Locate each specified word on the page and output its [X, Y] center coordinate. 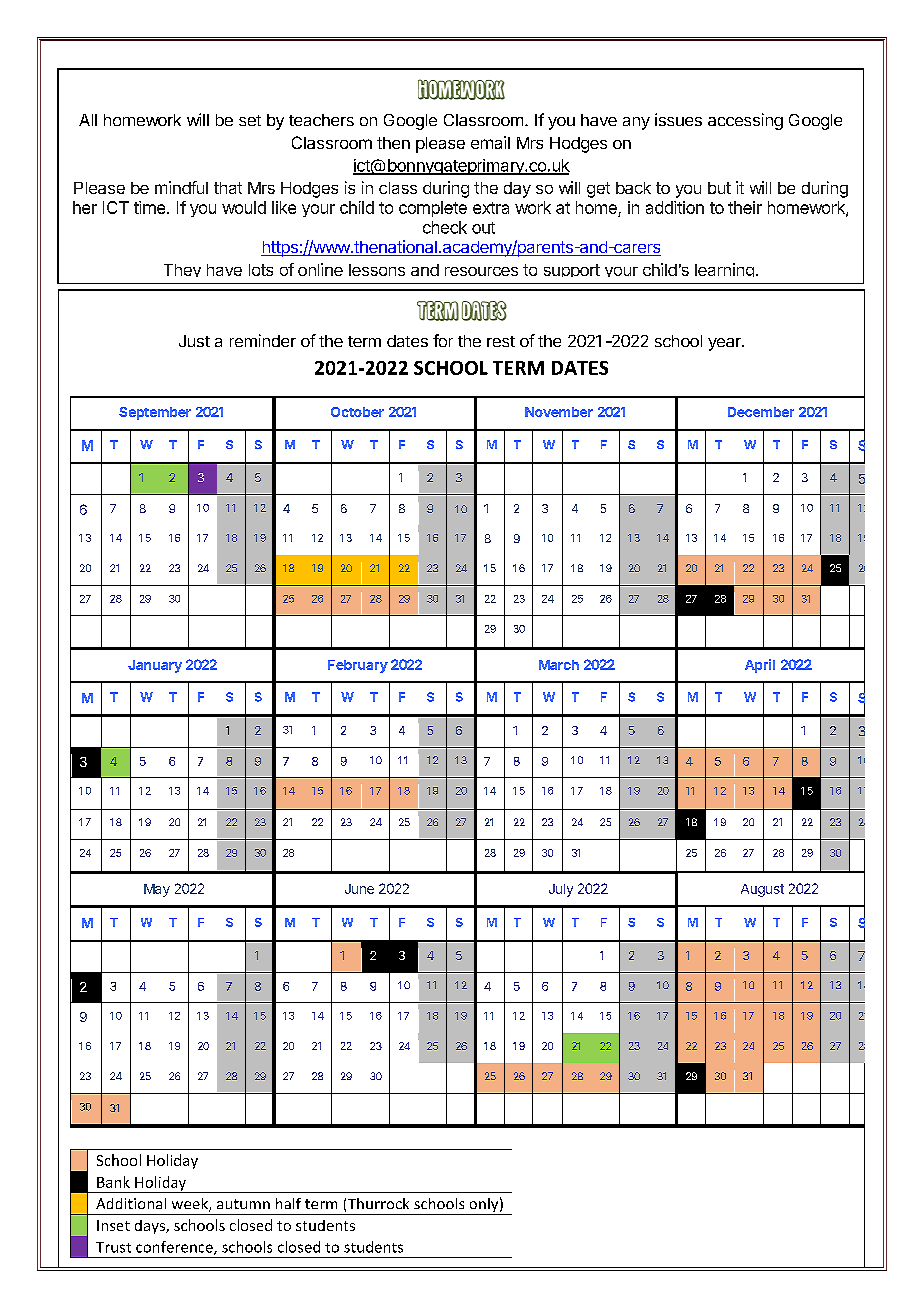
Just [194, 341]
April [760, 666]
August [762, 890]
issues [678, 119]
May [157, 890]
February [358, 666]
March [559, 665]
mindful [181, 187]
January [155, 666]
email [490, 142]
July [561, 890]
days [151, 1227]
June [359, 889]
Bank [113, 1182]
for [443, 340]
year [725, 344]
